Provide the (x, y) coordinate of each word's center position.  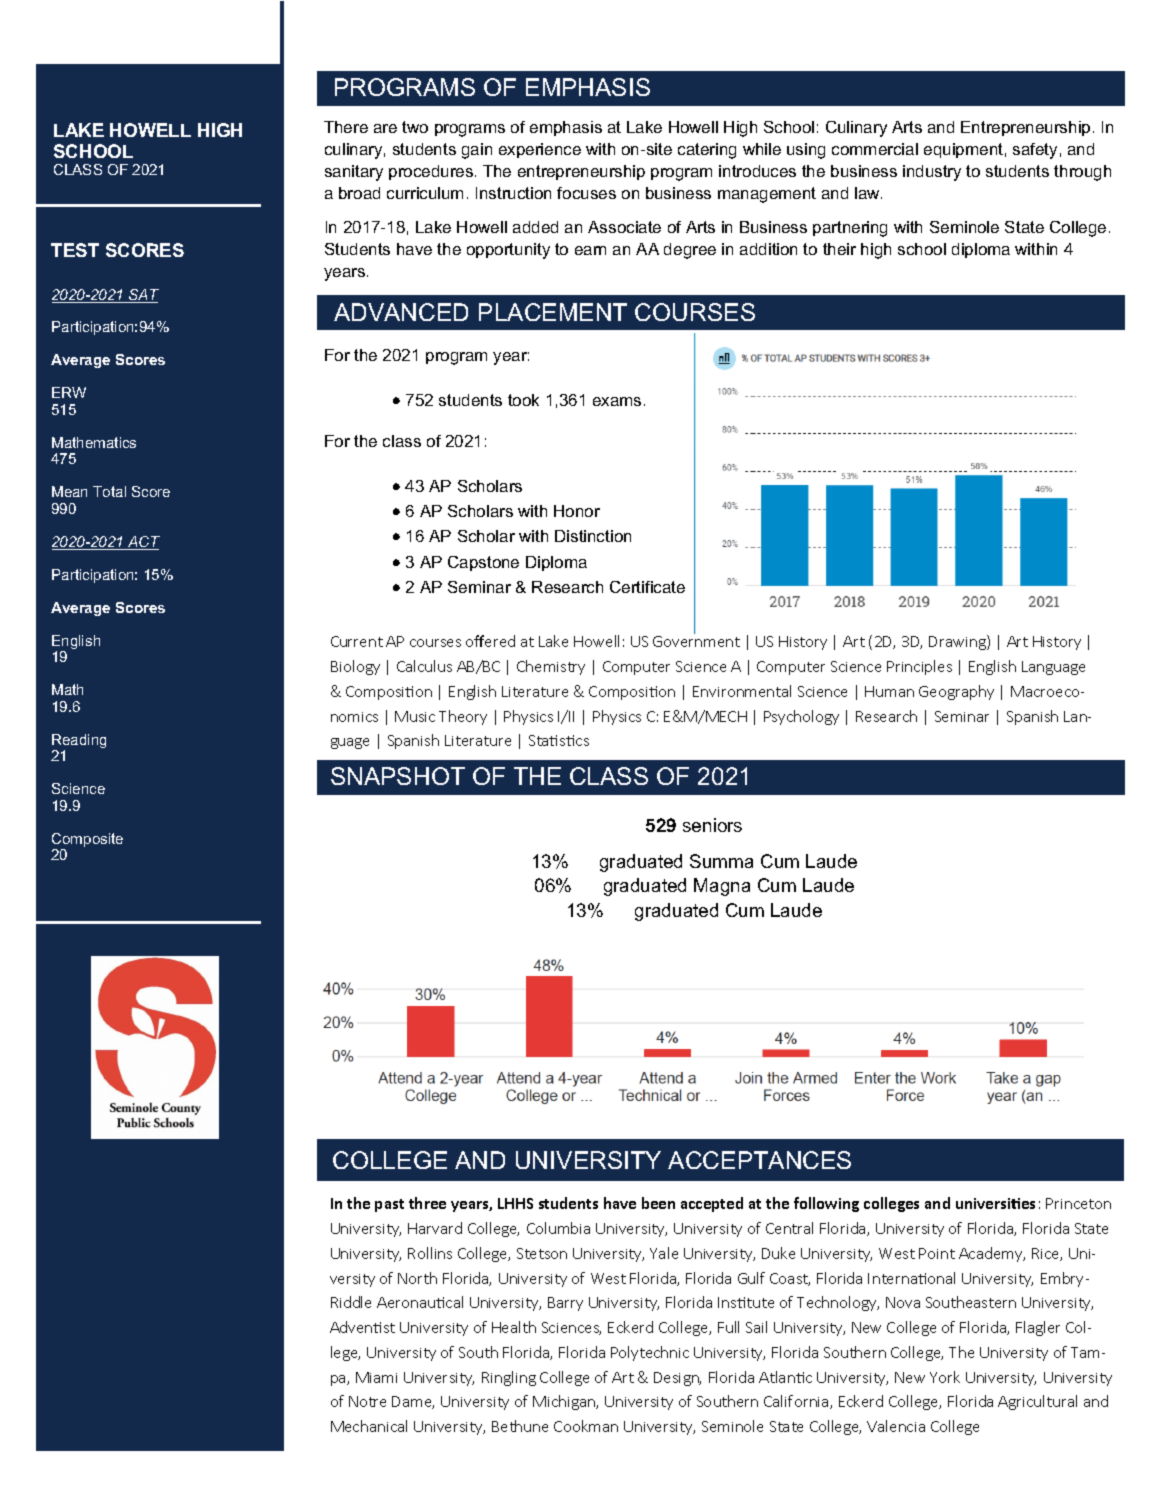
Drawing (958, 642)
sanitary (354, 173)
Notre (367, 1401)
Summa (721, 861)
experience (540, 150)
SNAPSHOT (398, 776)
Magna (722, 887)
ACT (143, 543)
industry (932, 173)
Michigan (565, 1402)
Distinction (593, 536)
